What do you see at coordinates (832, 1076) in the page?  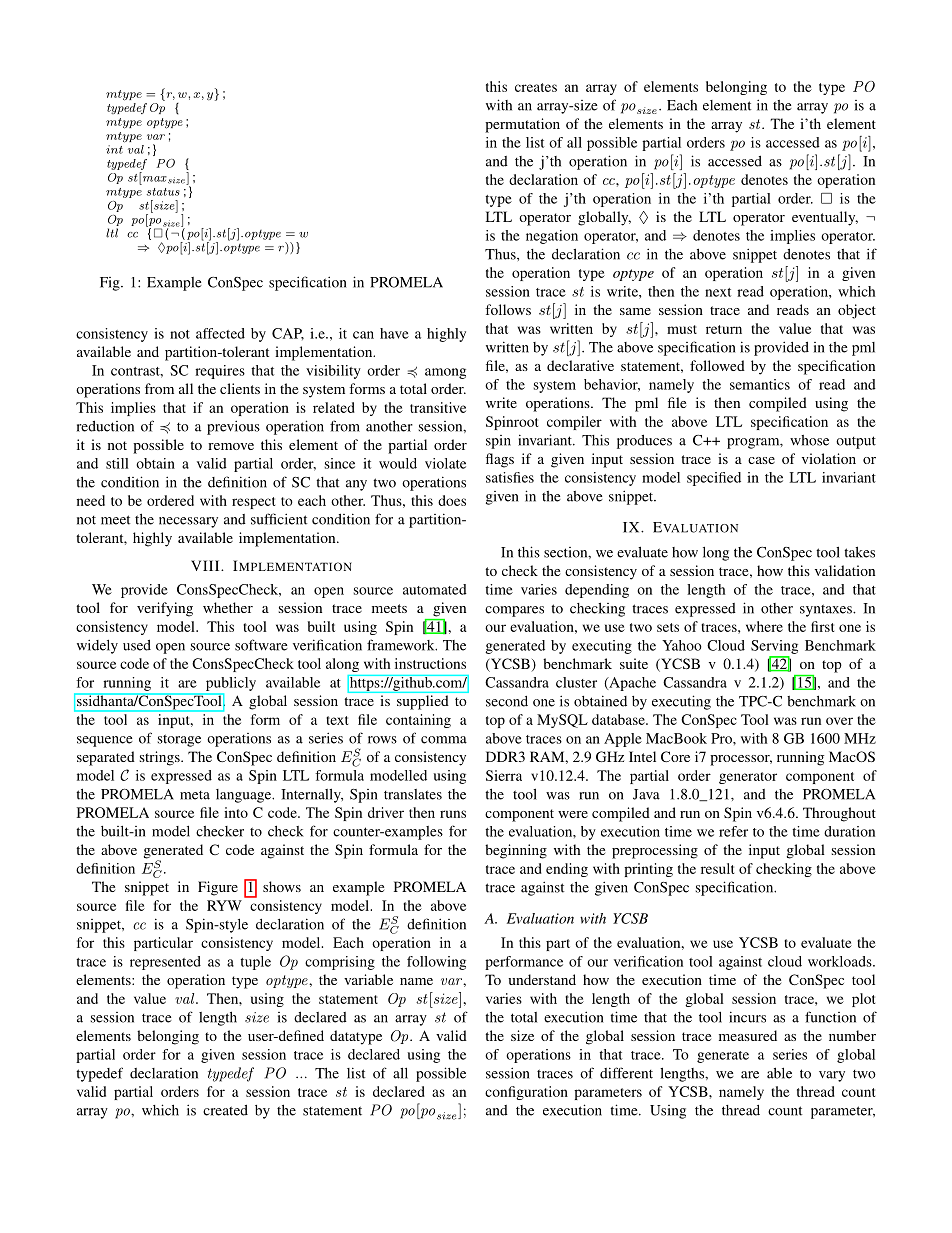 I see `vary` at bounding box center [832, 1076].
